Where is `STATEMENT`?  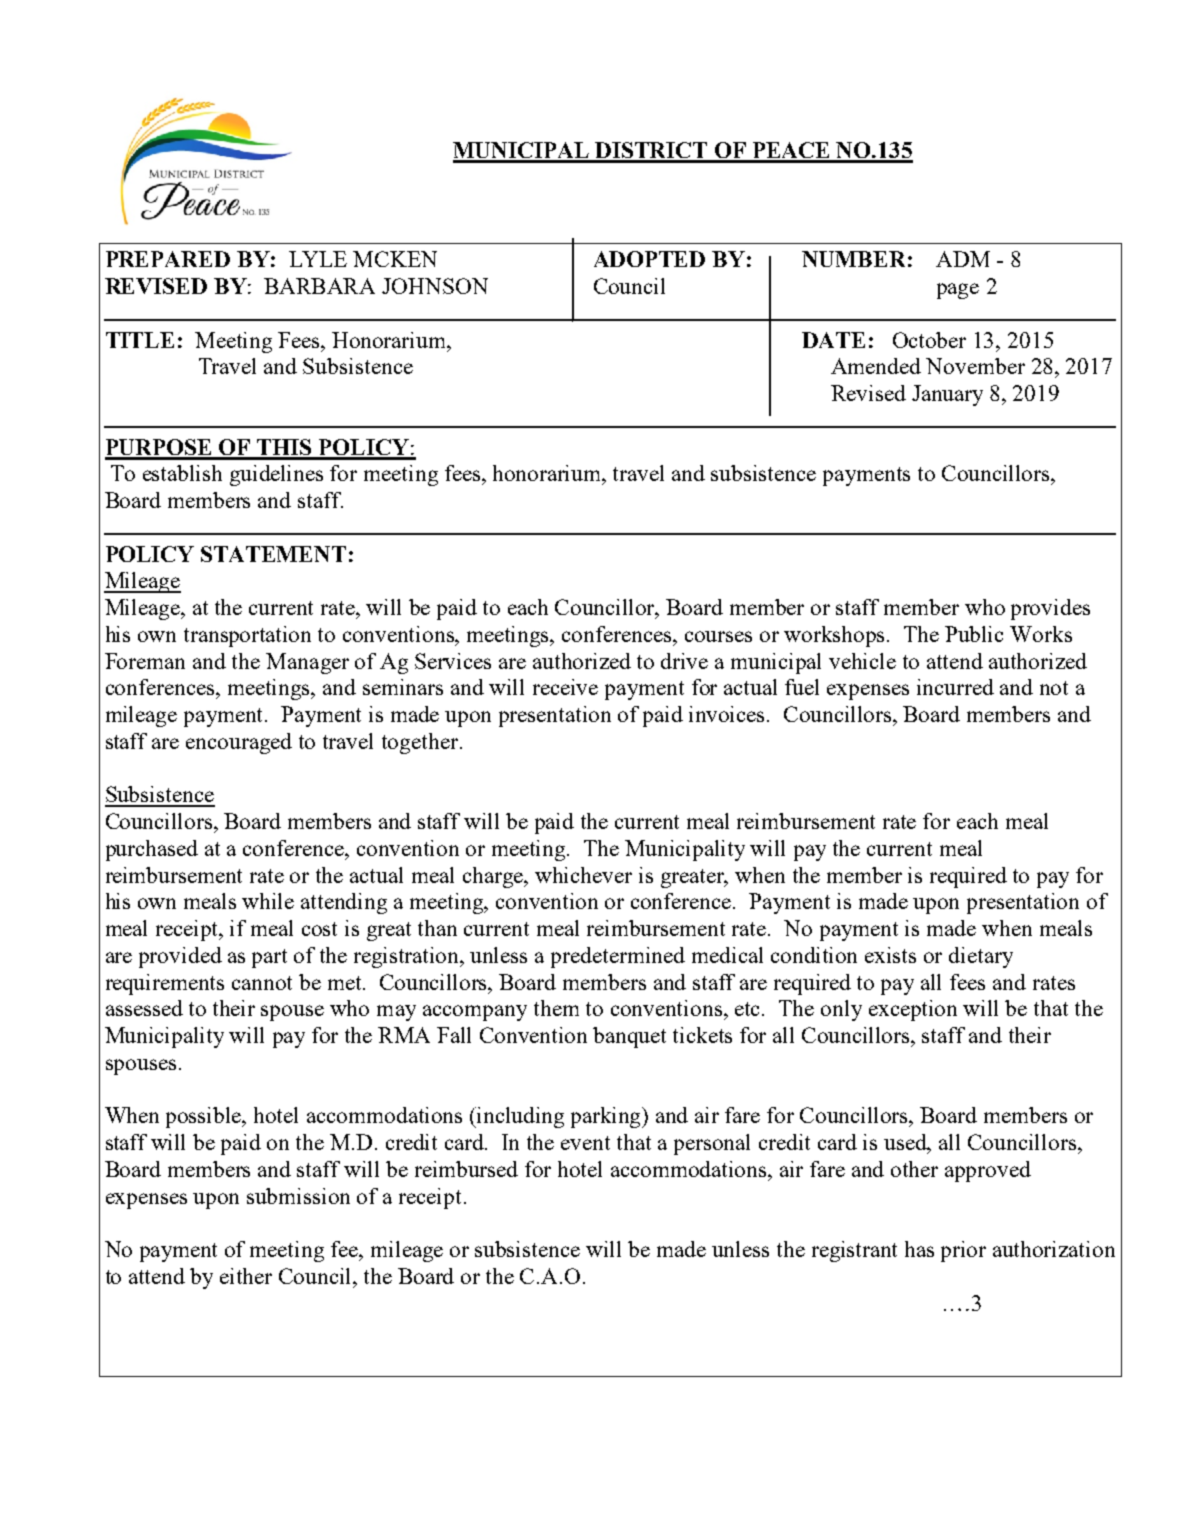
STATEMENT is located at coordinates (273, 554).
